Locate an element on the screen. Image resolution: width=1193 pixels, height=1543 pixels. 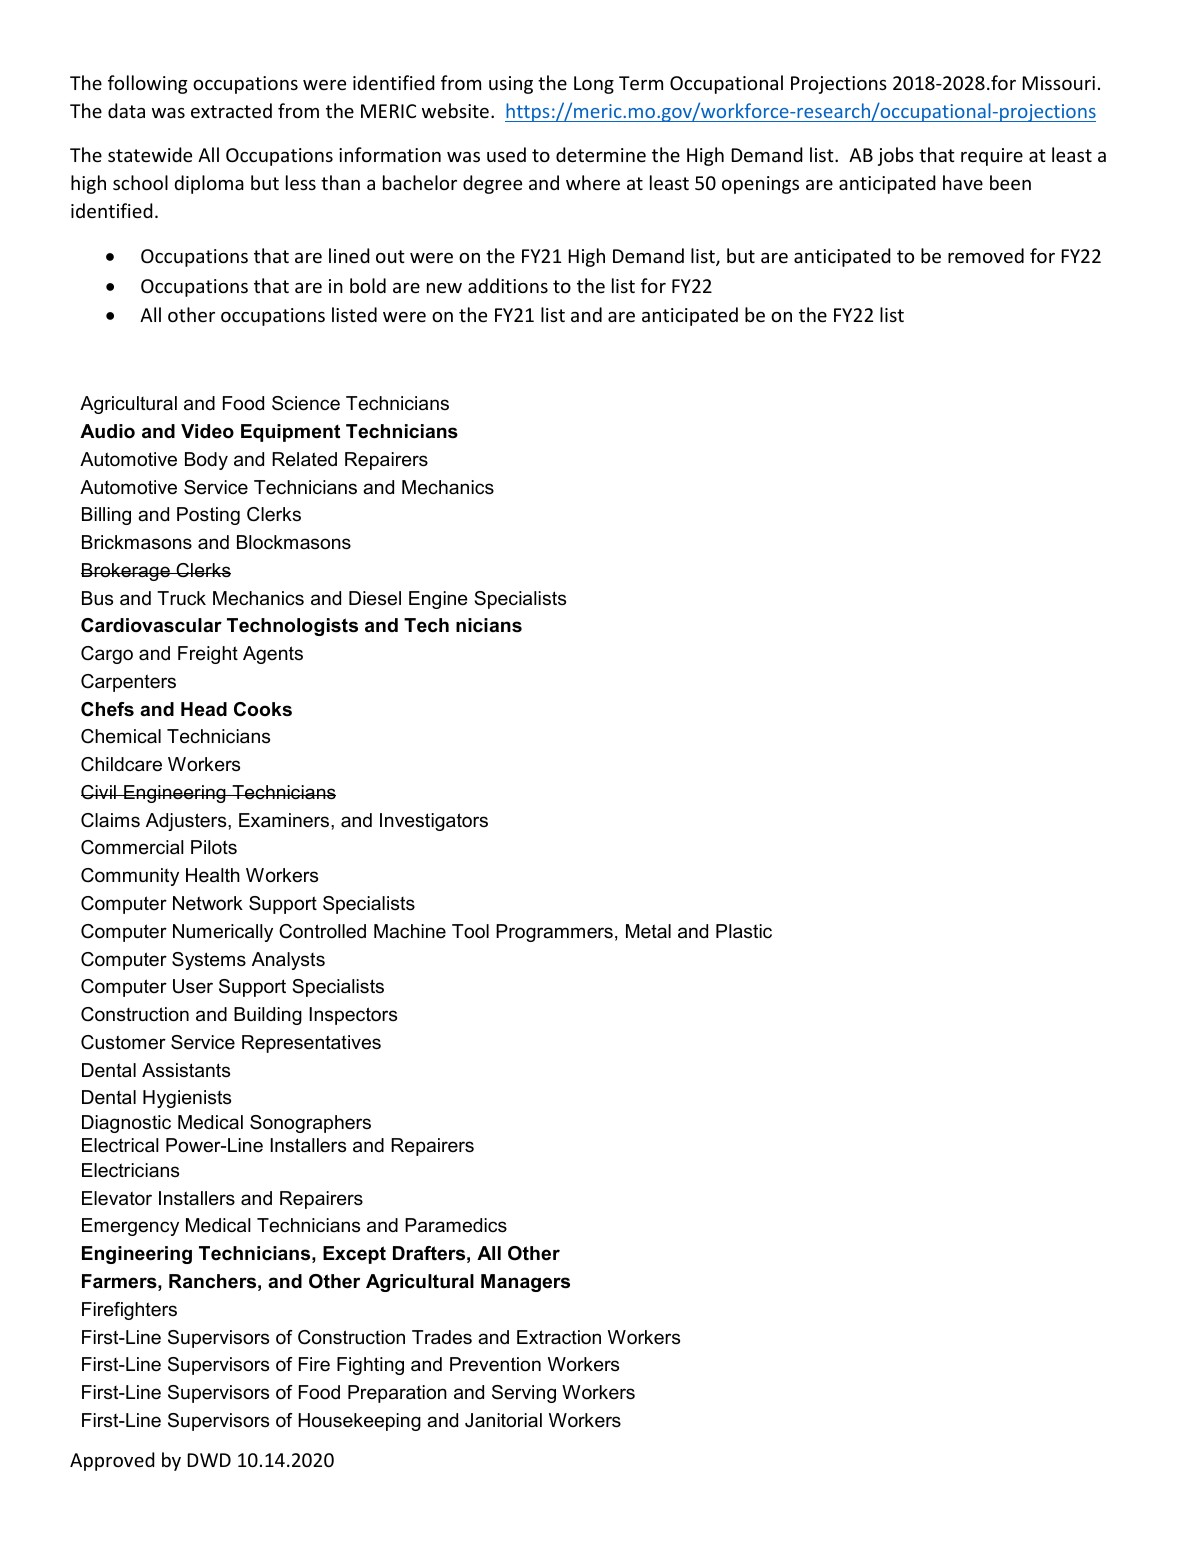
Plastic is located at coordinates (744, 931).
